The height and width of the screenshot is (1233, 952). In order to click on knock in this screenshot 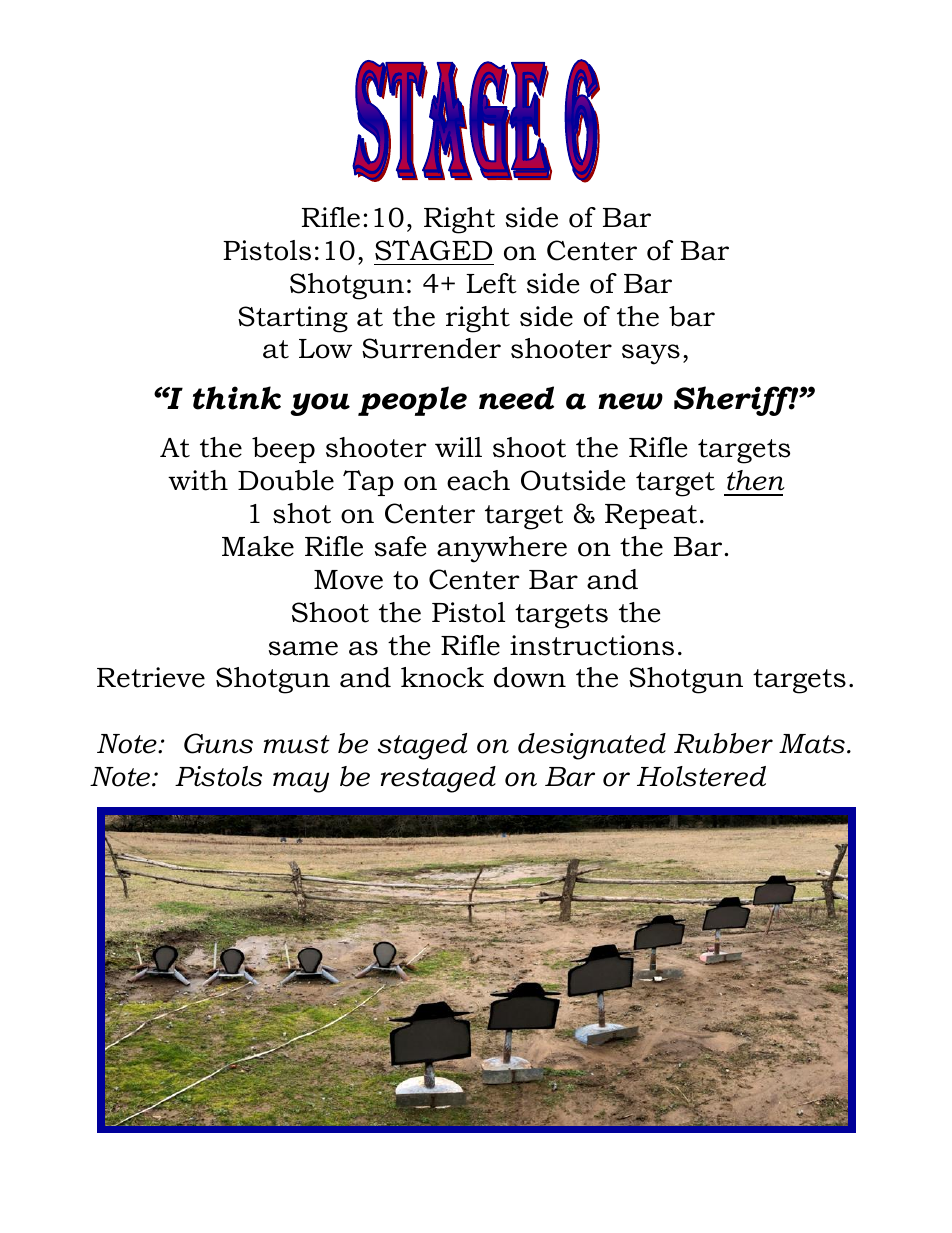, I will do `click(442, 677)`.
